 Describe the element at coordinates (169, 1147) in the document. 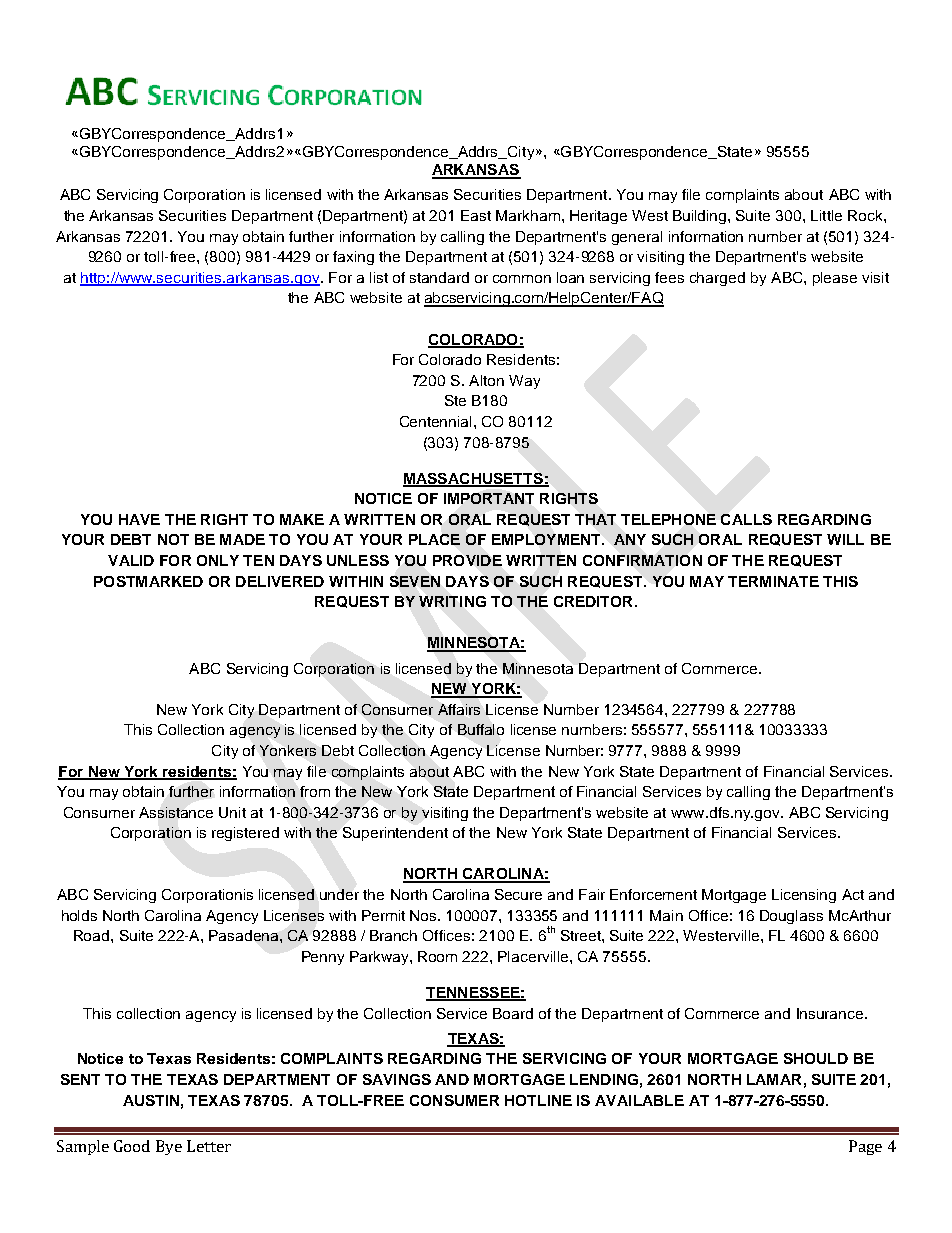

I see `Bye` at that location.
